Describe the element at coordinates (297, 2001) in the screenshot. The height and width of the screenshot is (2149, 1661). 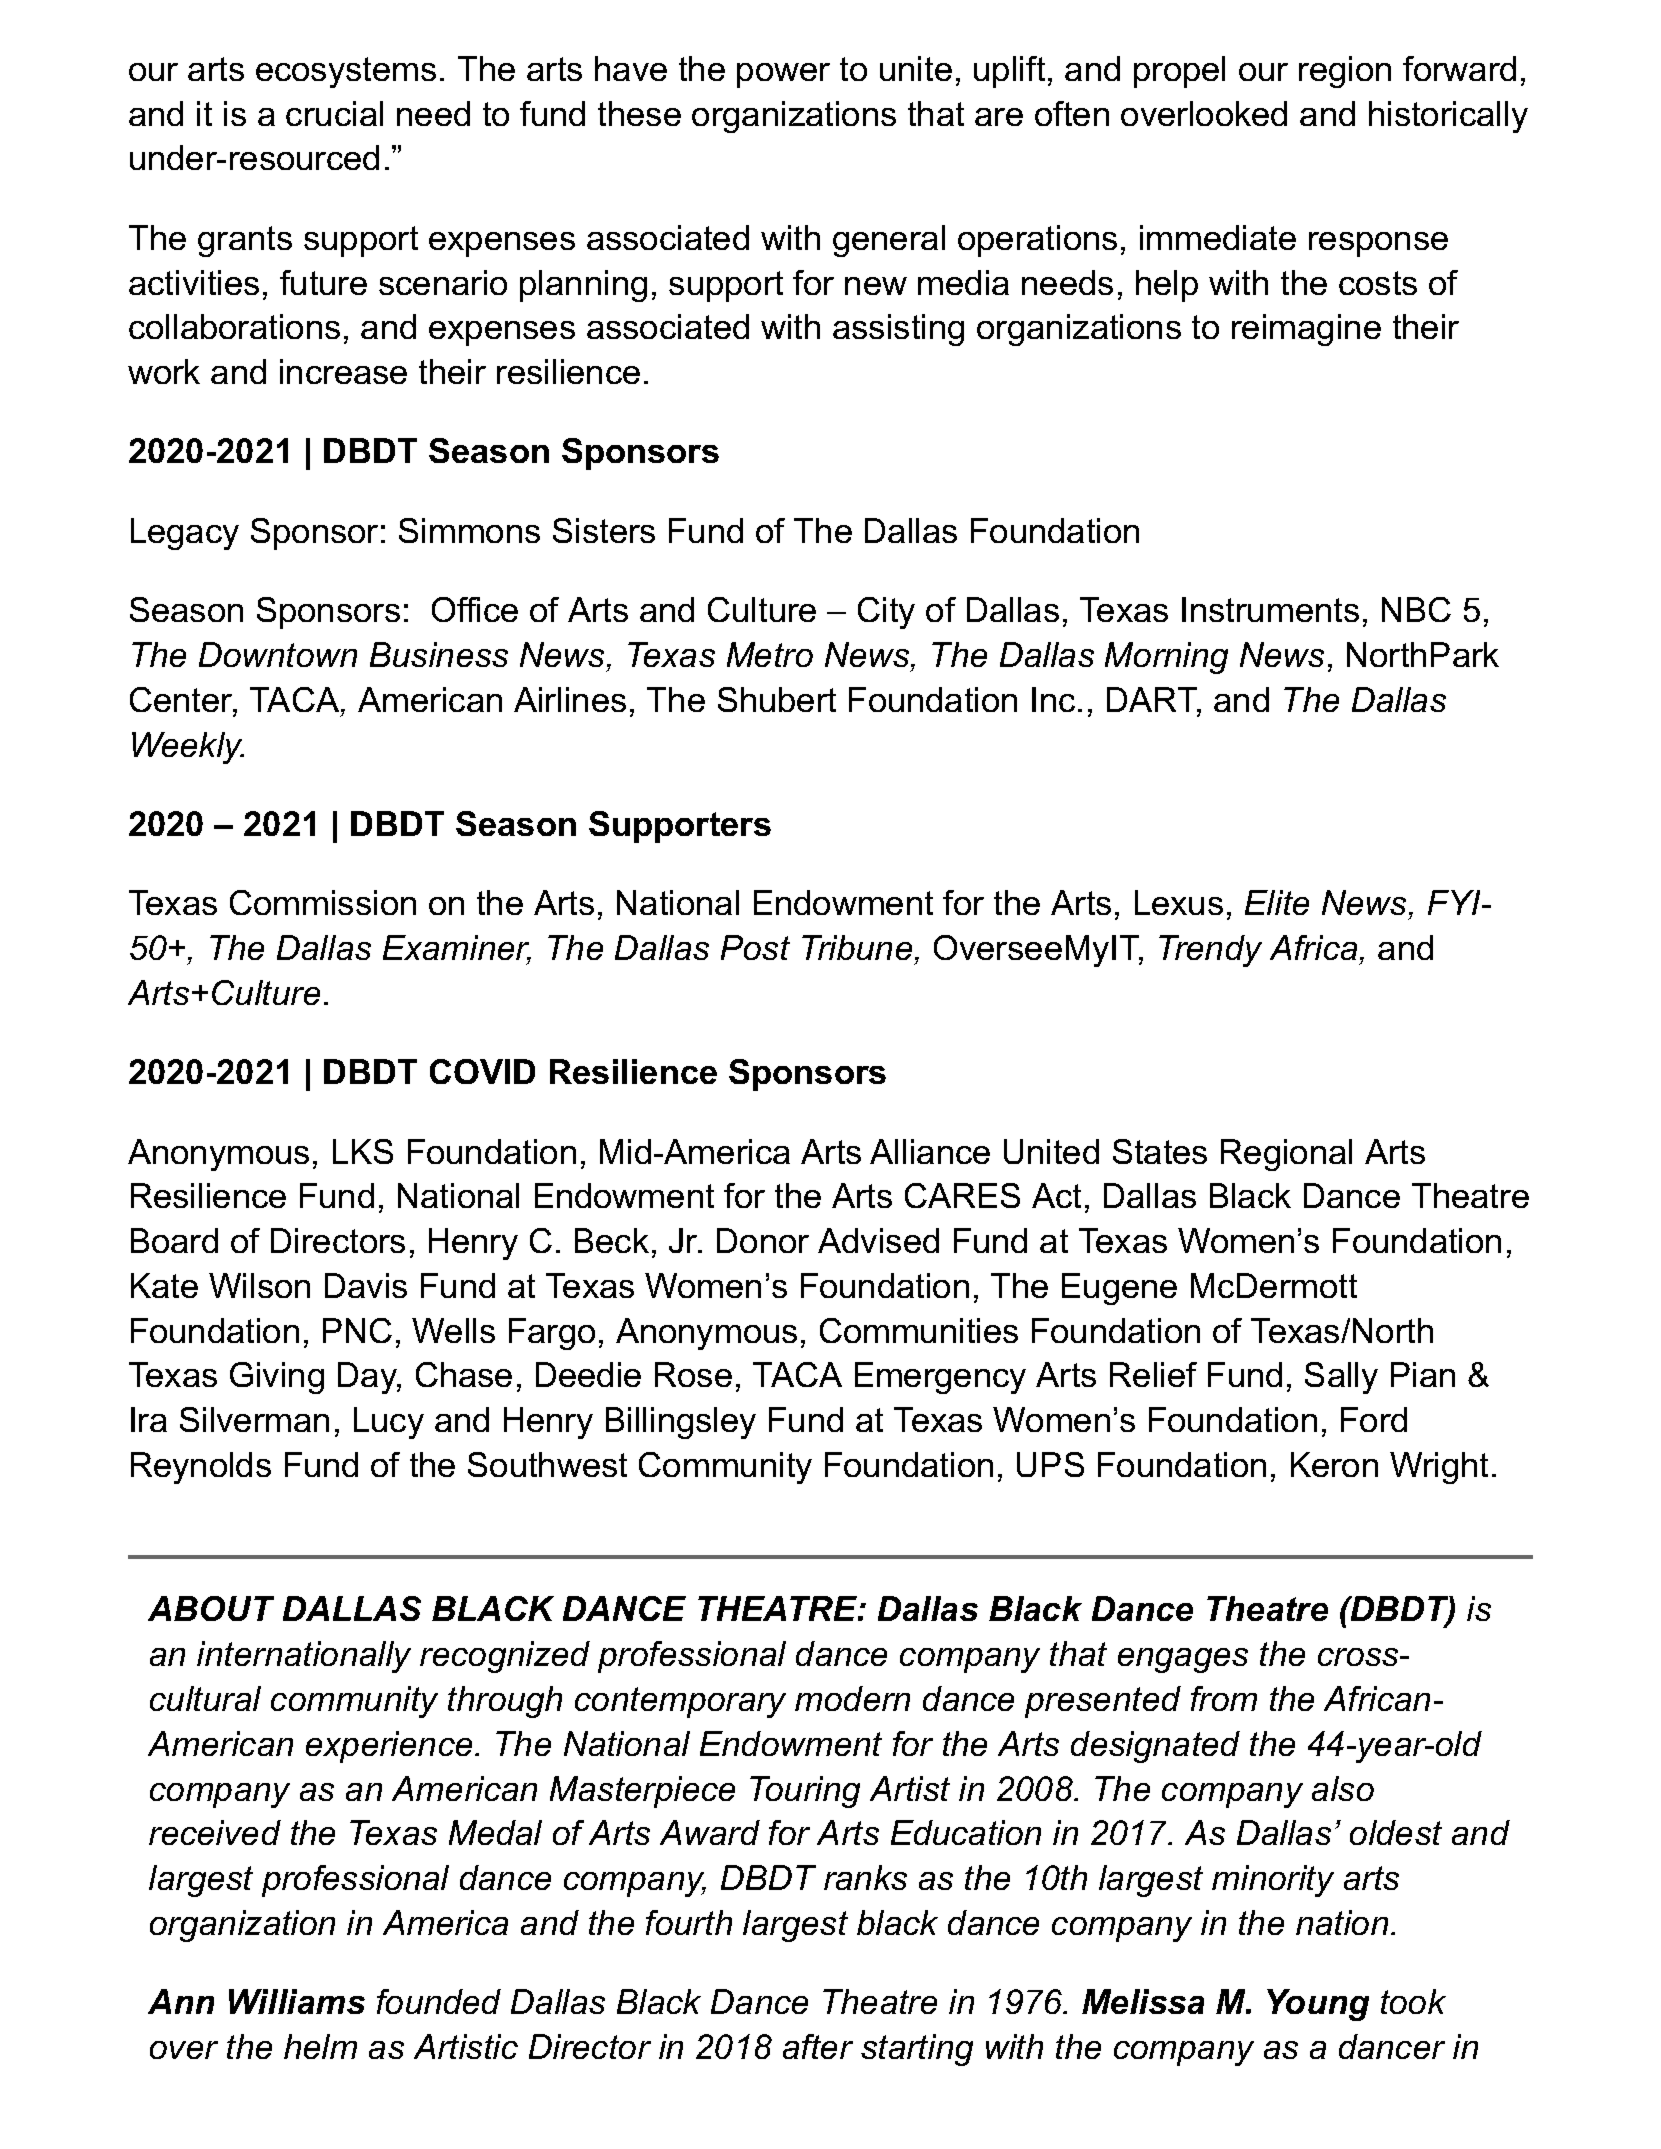
I see `Williams` at that location.
